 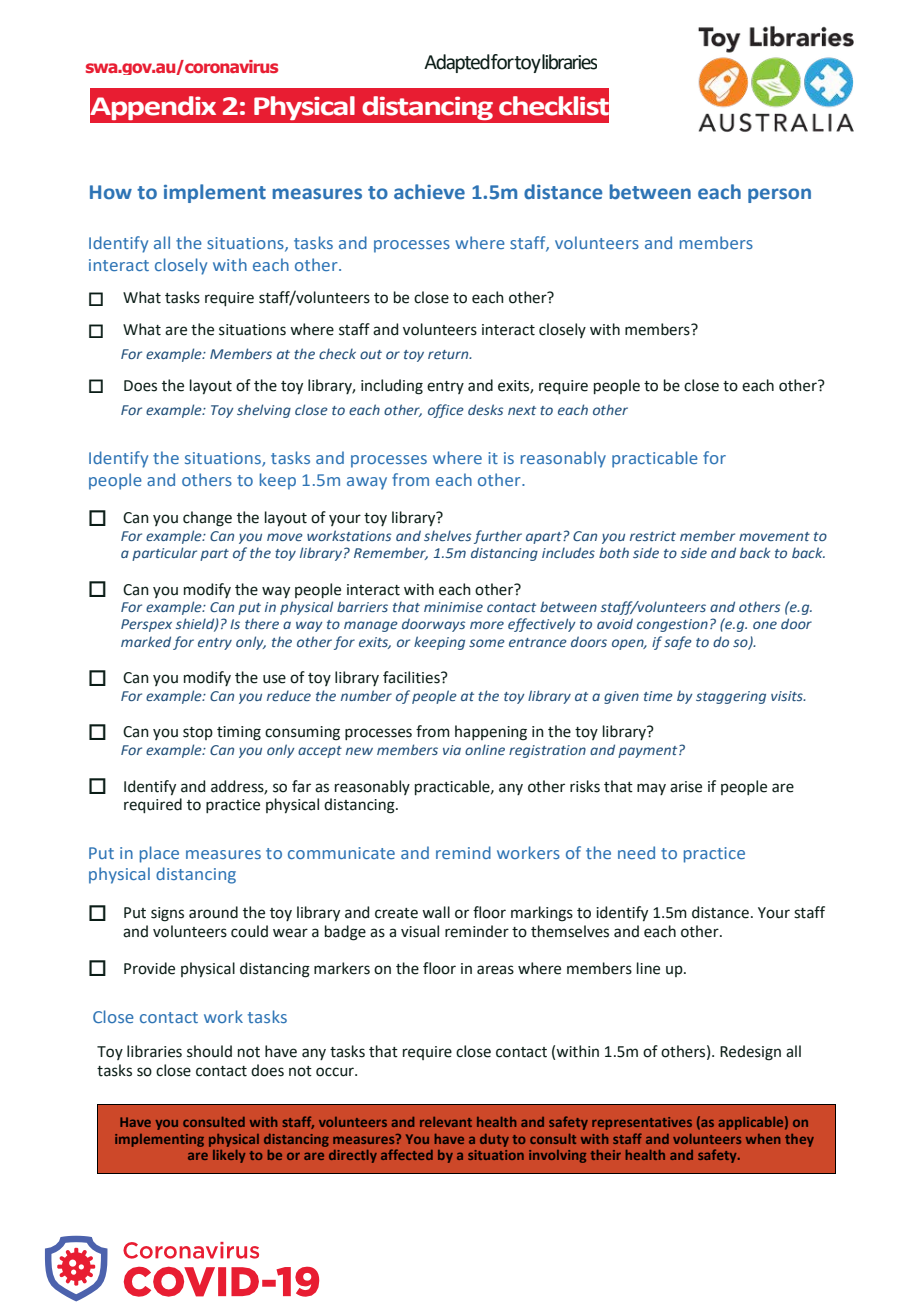 I want to click on person, so click(x=779, y=195).
